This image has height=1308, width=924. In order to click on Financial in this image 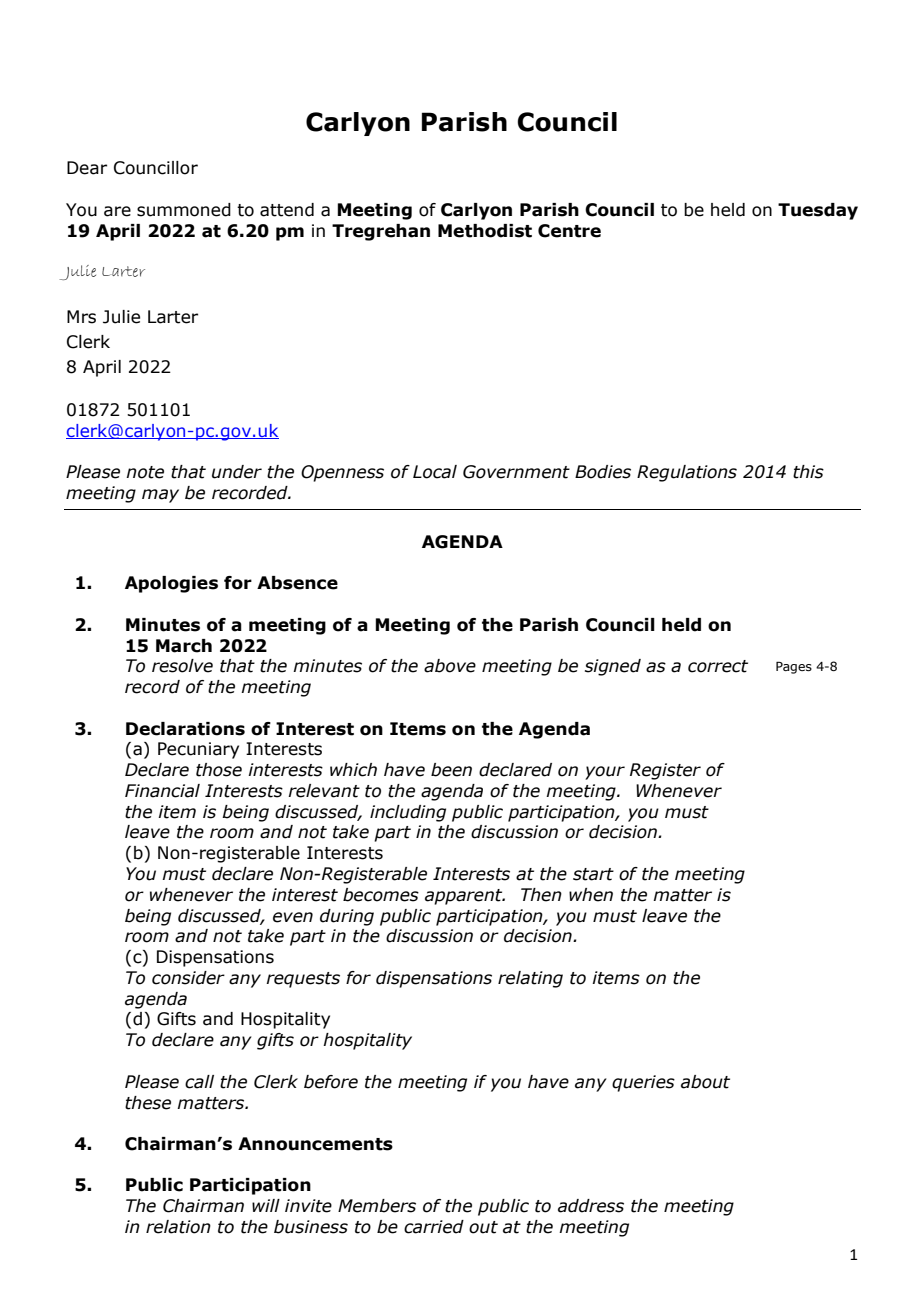, I will do `click(162, 791)`.
